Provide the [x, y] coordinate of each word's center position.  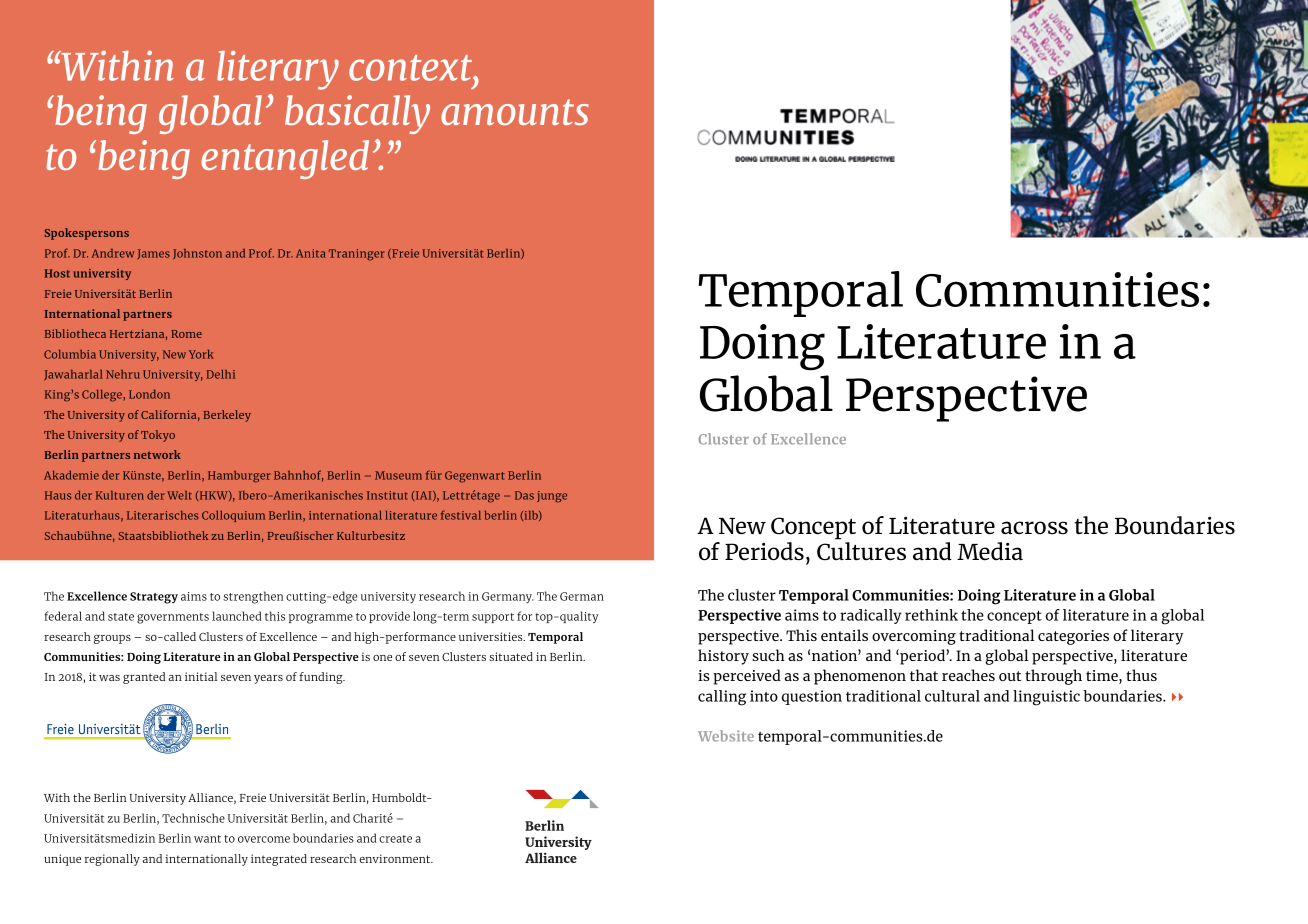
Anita [311, 253]
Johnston [197, 254]
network [157, 454]
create [395, 839]
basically [357, 114]
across [1034, 528]
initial [201, 676]
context [411, 68]
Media [990, 551]
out [1010, 676]
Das [524, 495]
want [207, 839]
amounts [515, 112]
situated [511, 656]
